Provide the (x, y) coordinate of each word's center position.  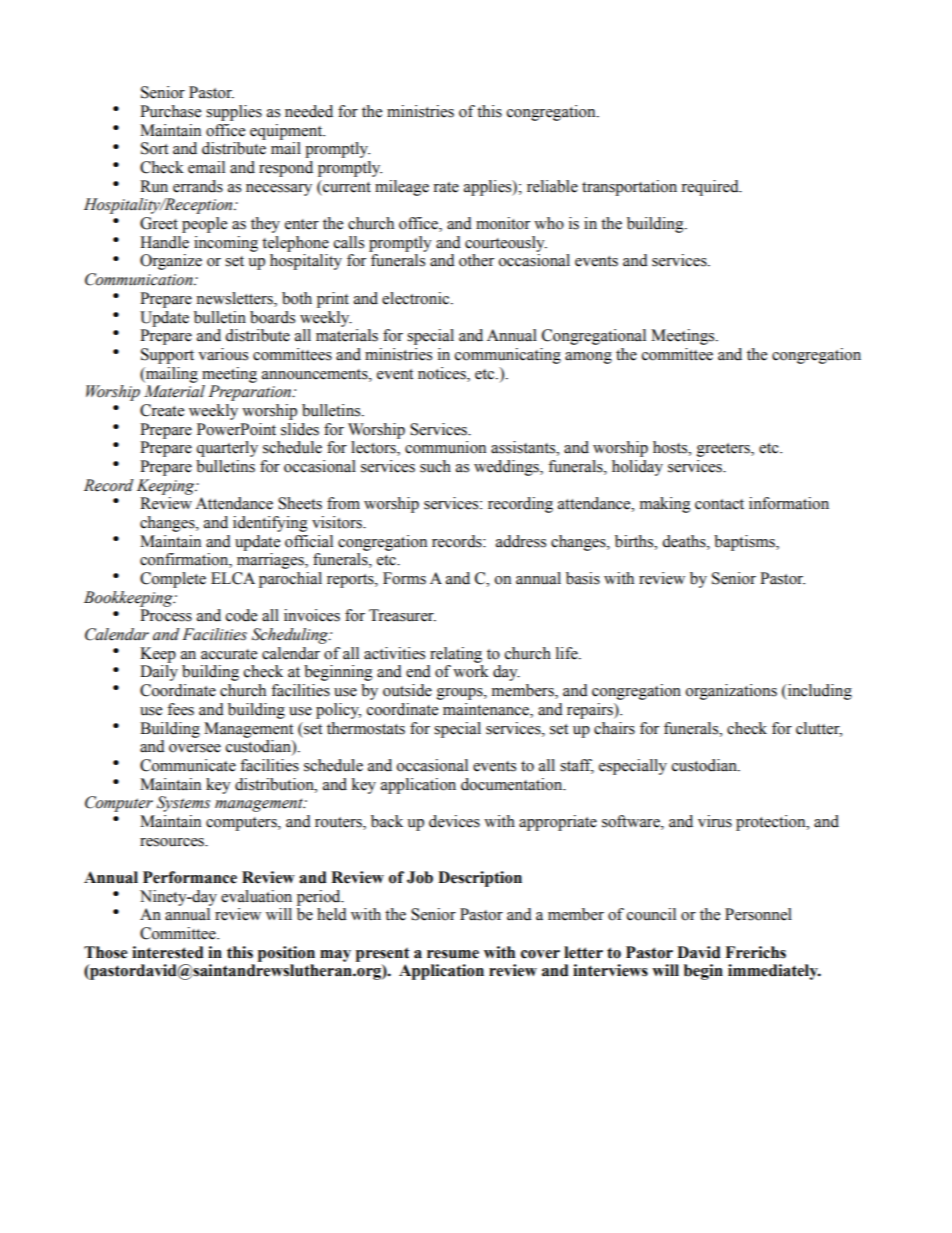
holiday (637, 468)
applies (489, 188)
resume (453, 954)
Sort (154, 148)
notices (443, 373)
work (471, 671)
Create (162, 410)
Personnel (758, 914)
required (711, 188)
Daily (159, 673)
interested (168, 952)
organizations (731, 692)
